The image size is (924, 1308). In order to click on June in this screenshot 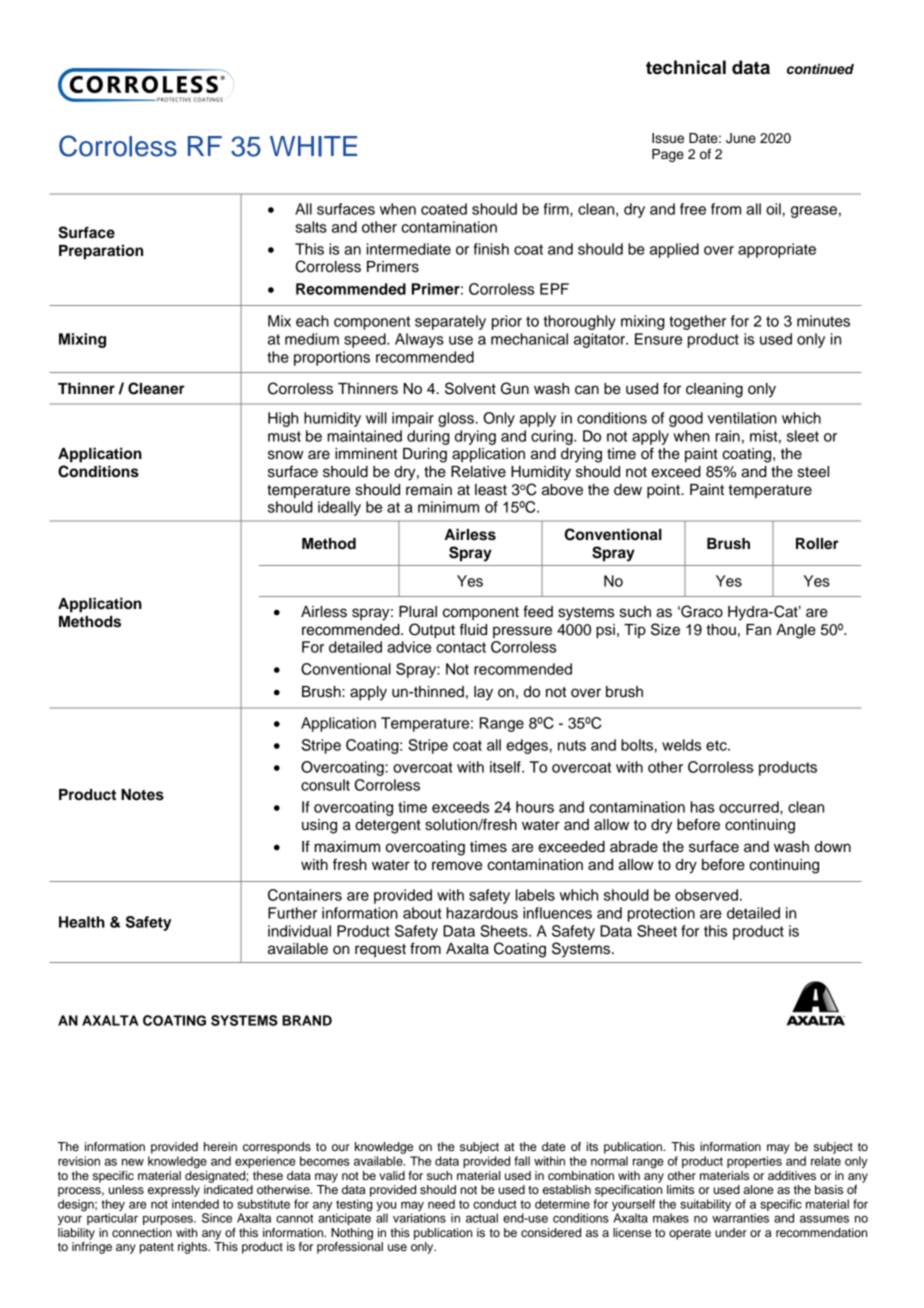, I will do `click(741, 138)`.
